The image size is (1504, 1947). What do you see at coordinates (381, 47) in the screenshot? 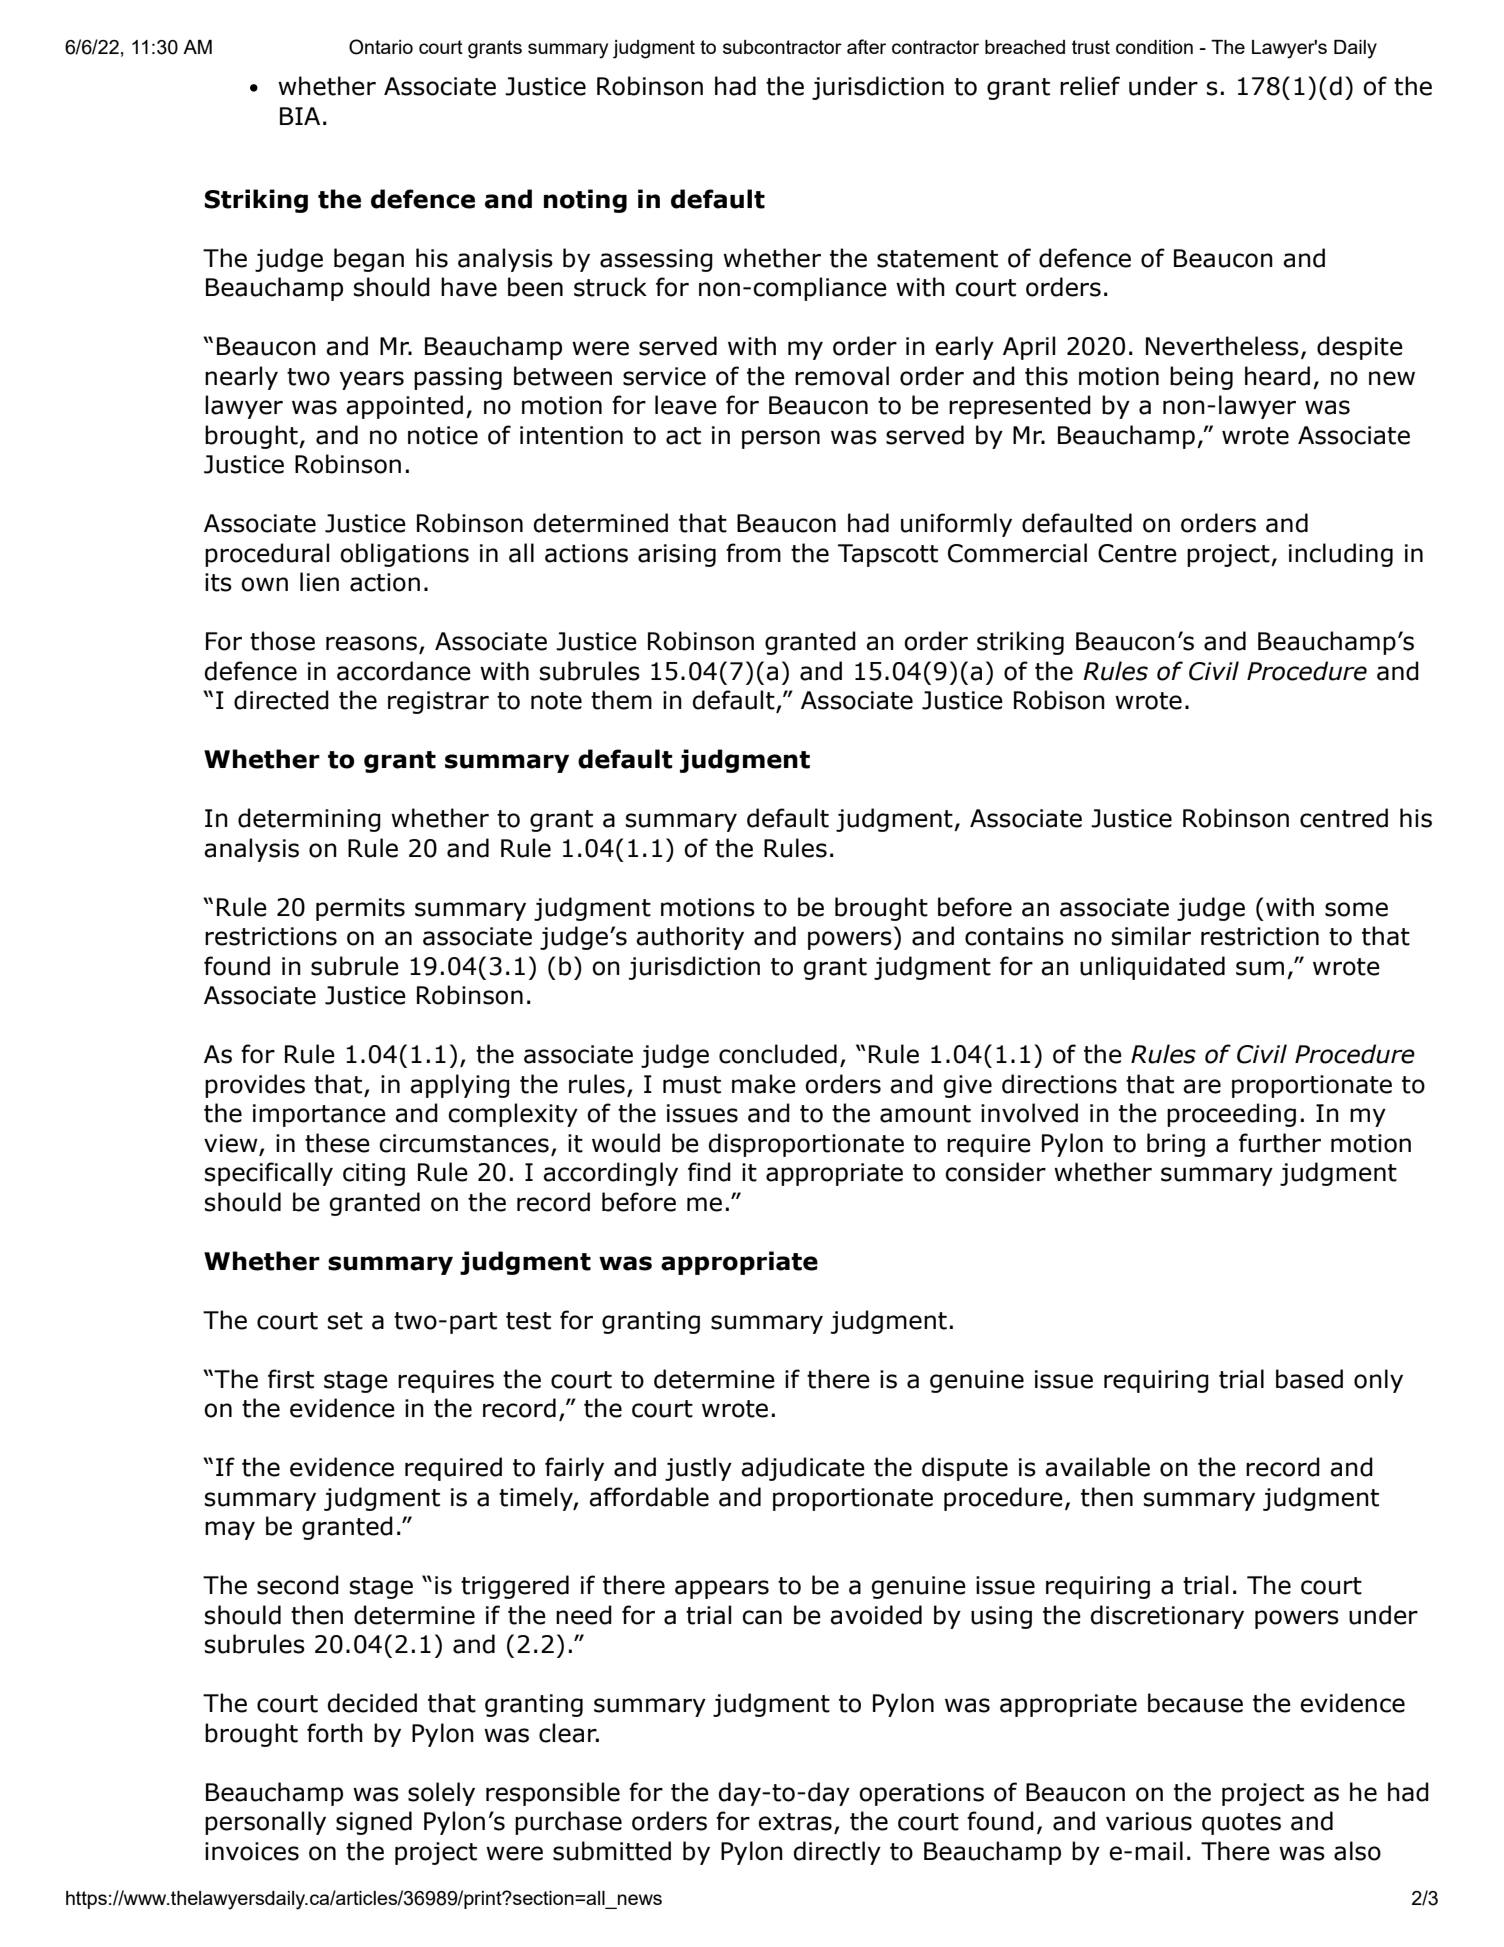
I see `Ontario` at bounding box center [381, 47].
